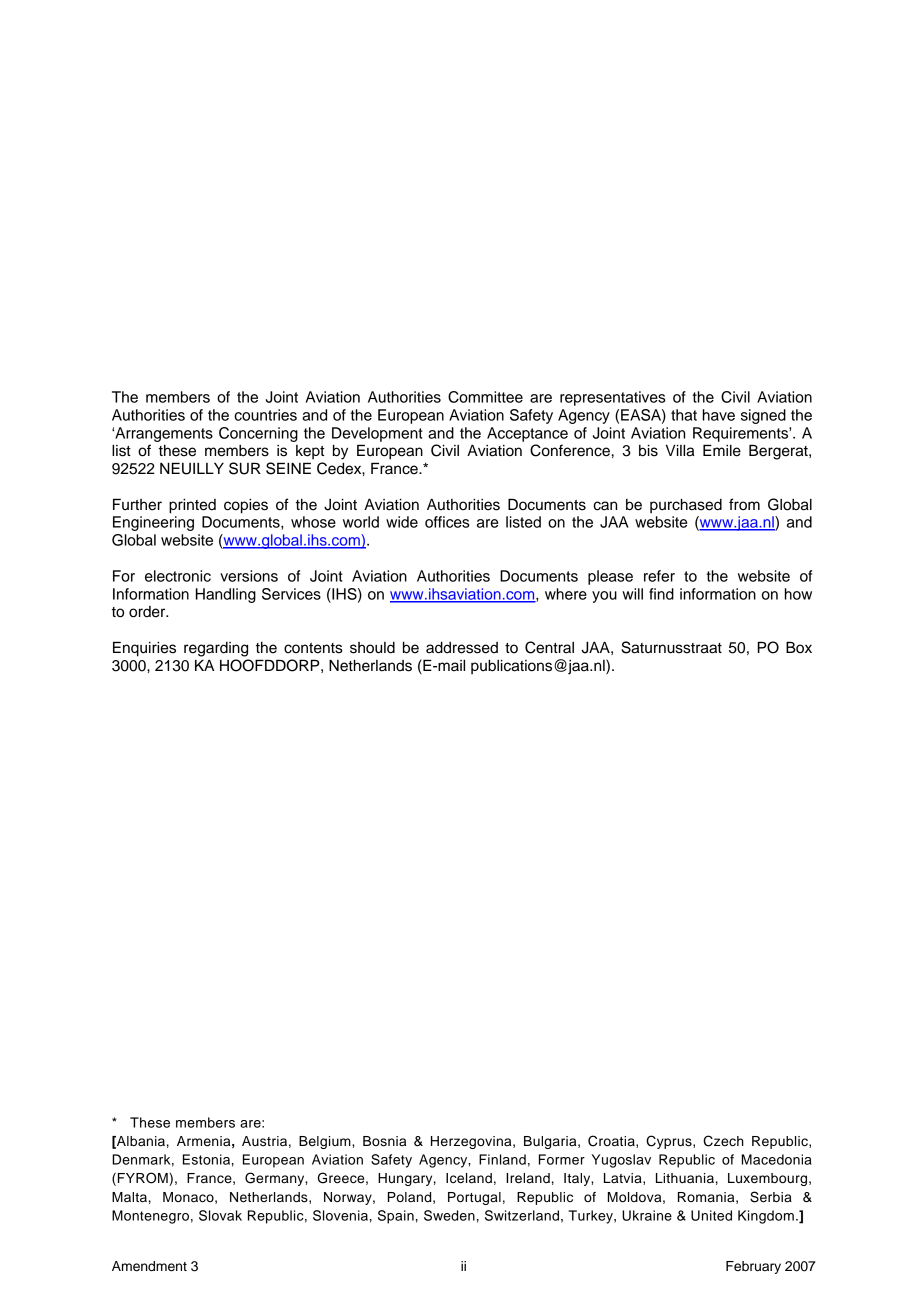  What do you see at coordinates (220, 1215) in the screenshot?
I see `Slovak` at bounding box center [220, 1215].
